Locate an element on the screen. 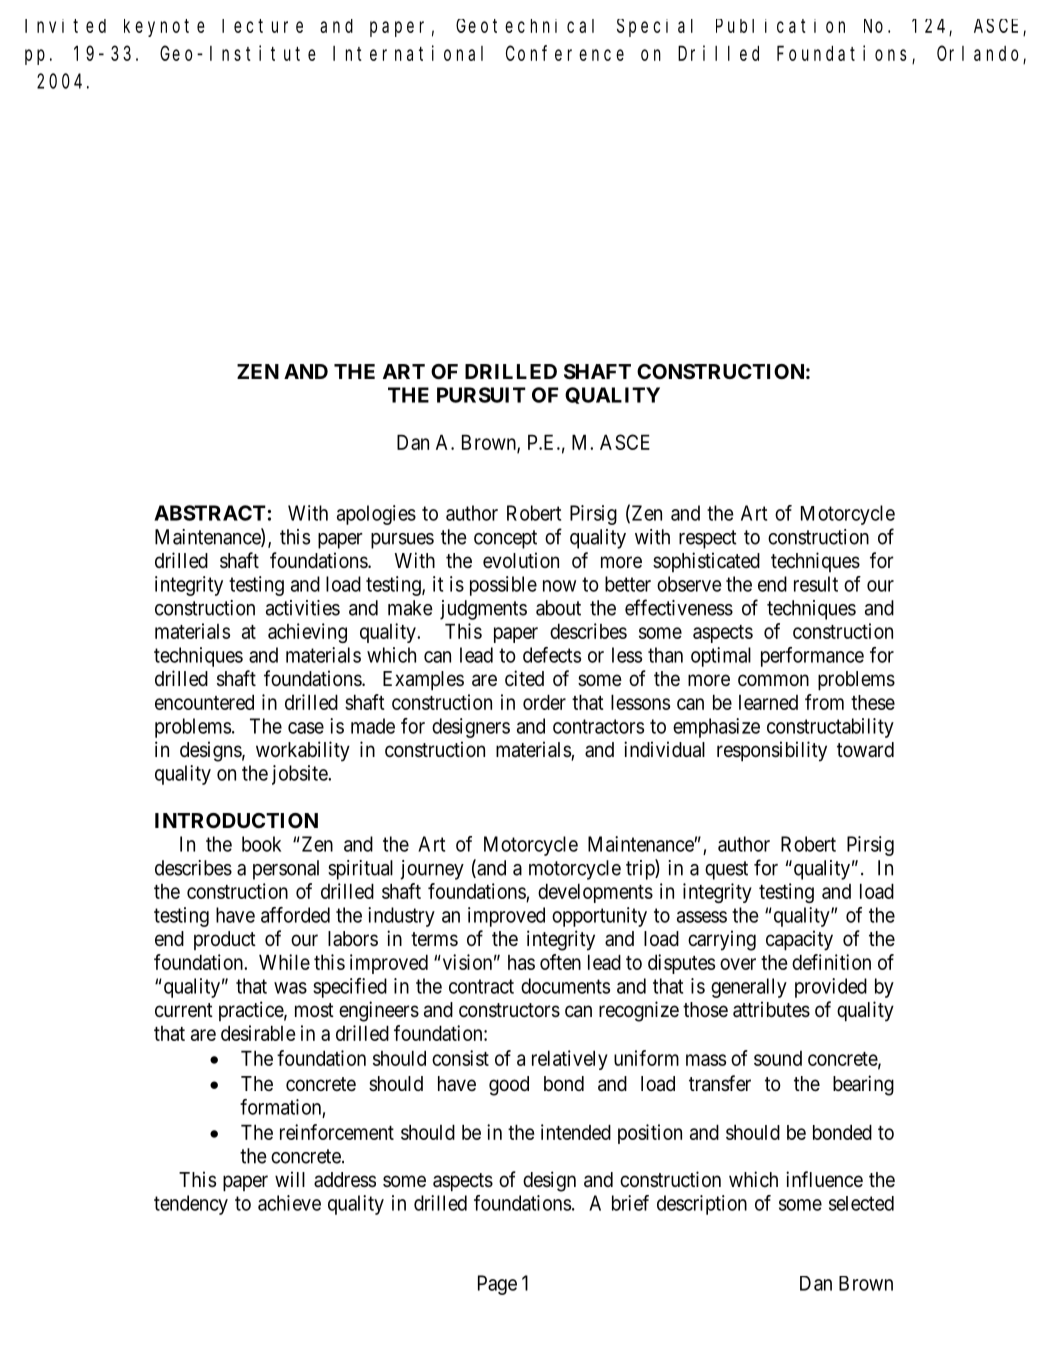 This screenshot has height=1357, width=1048. order is located at coordinates (544, 702).
